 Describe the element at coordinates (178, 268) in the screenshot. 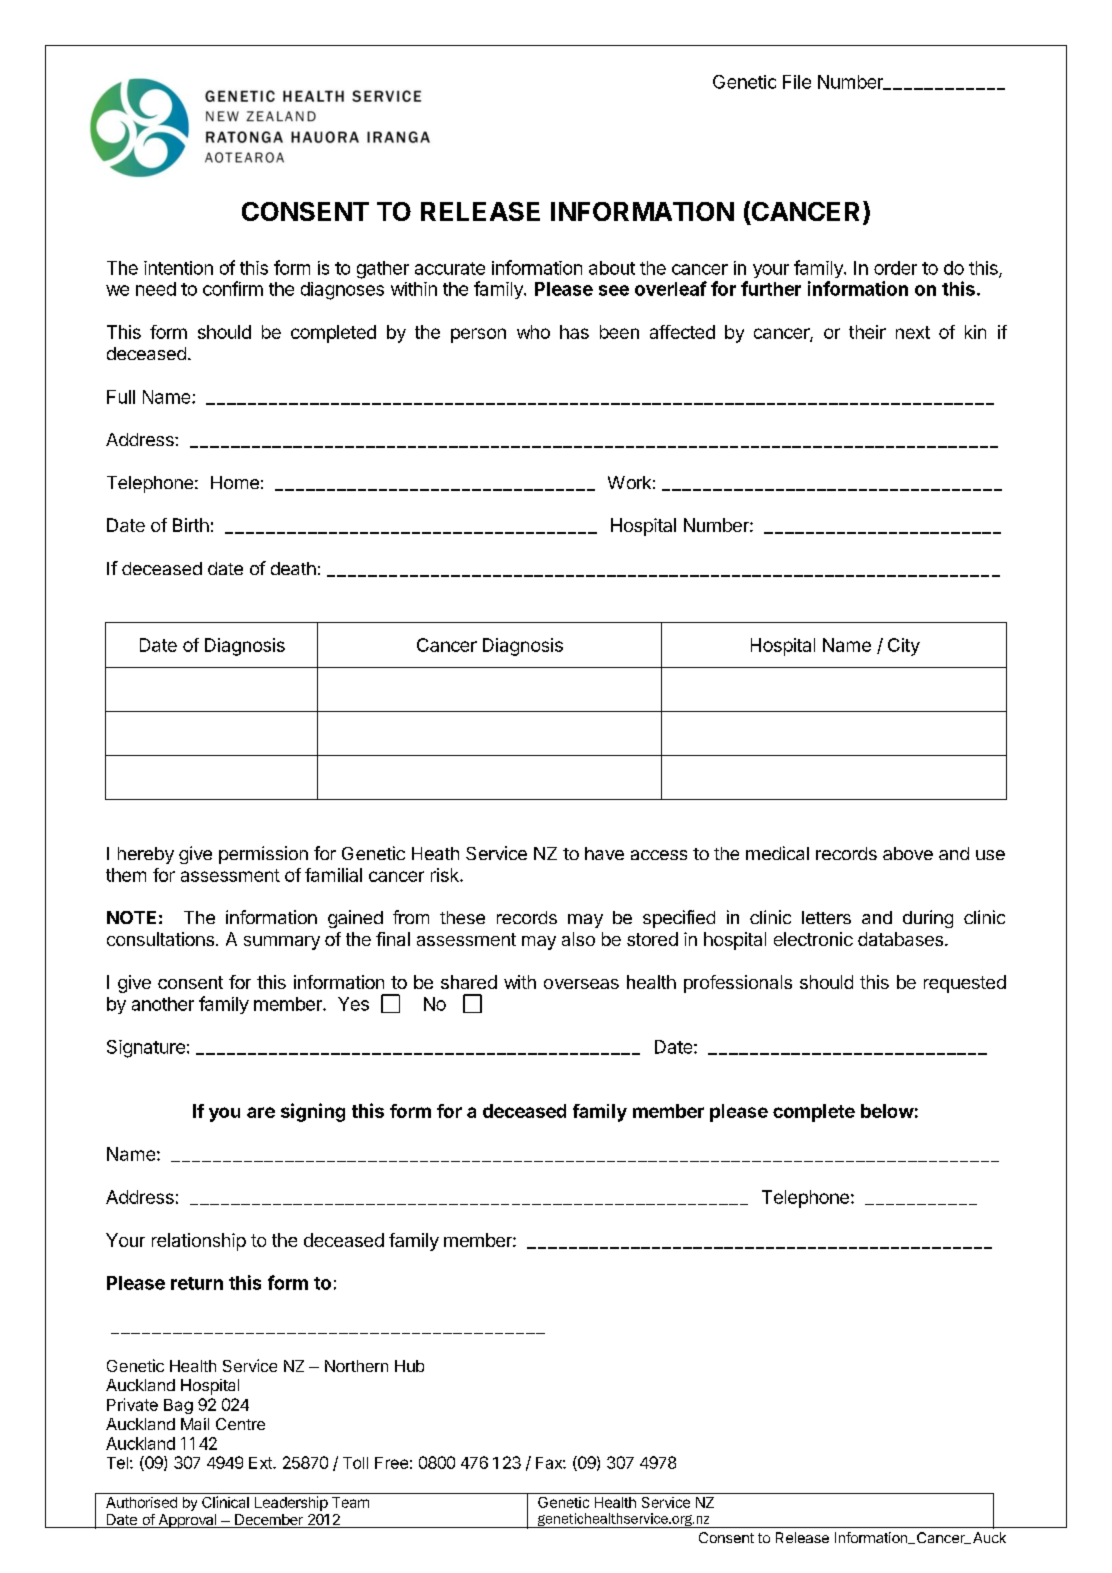

I see `intention` at that location.
